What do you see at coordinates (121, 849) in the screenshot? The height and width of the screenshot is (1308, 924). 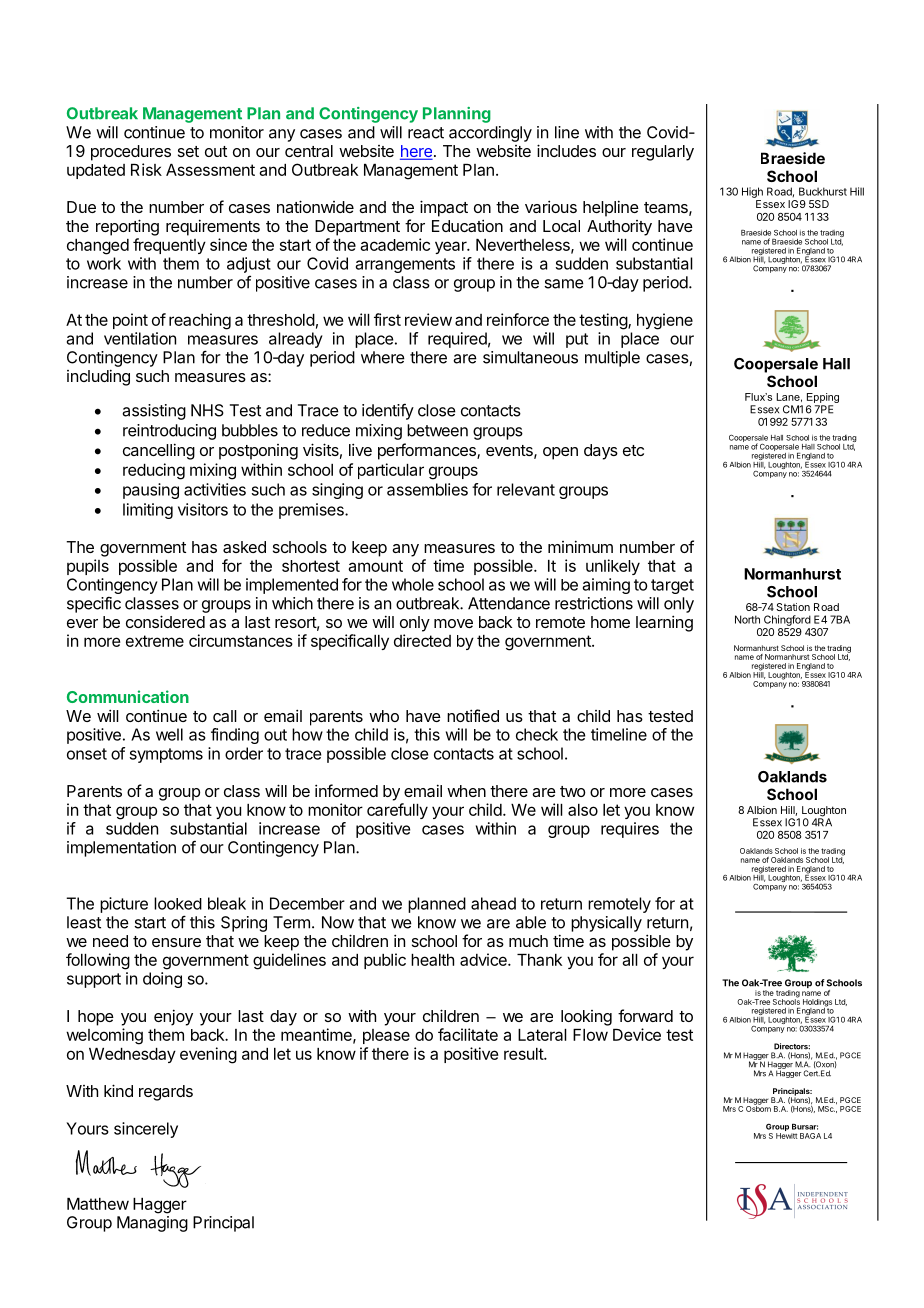 I see `implementation` at bounding box center [121, 849].
